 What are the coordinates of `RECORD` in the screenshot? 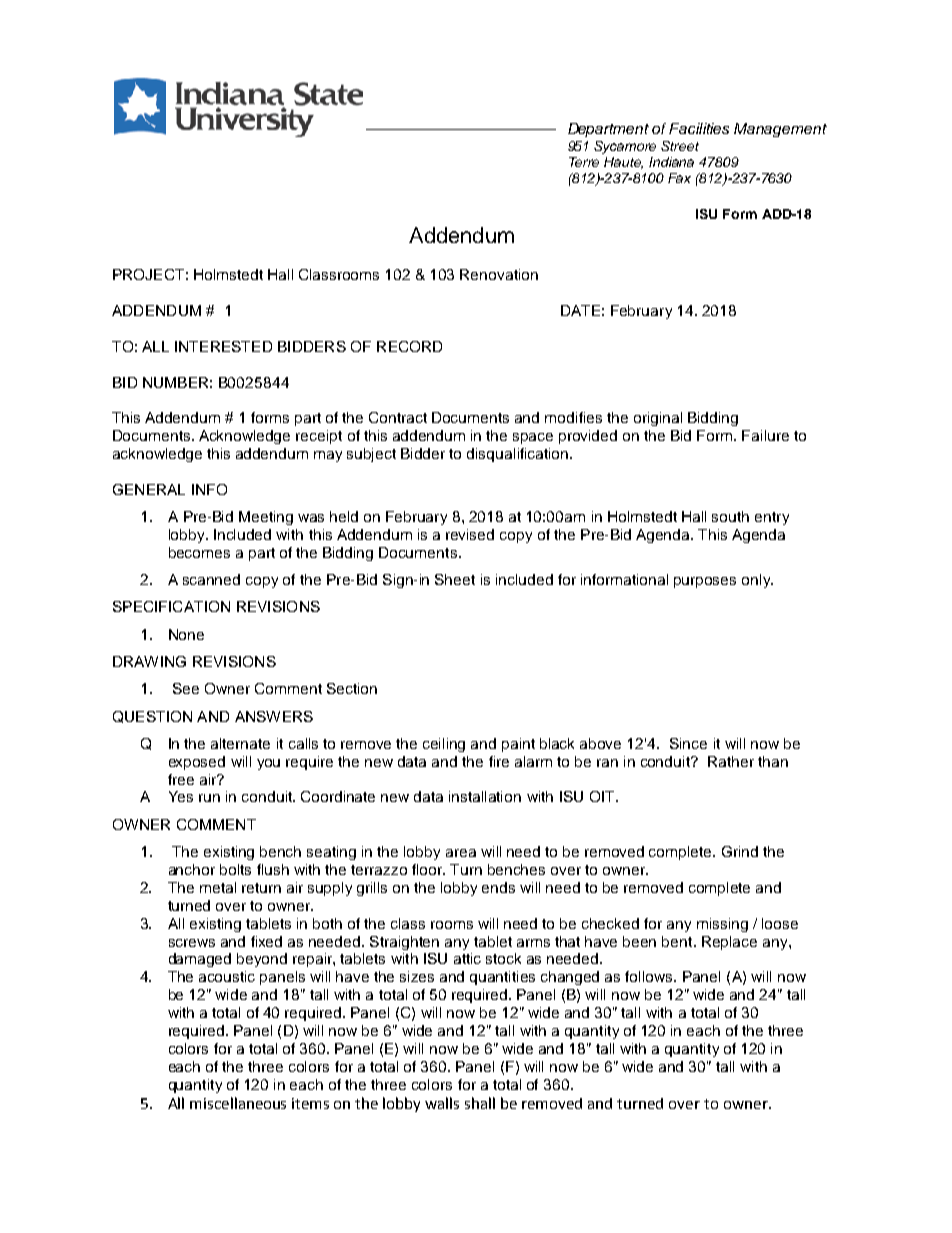 It's located at (409, 346).
